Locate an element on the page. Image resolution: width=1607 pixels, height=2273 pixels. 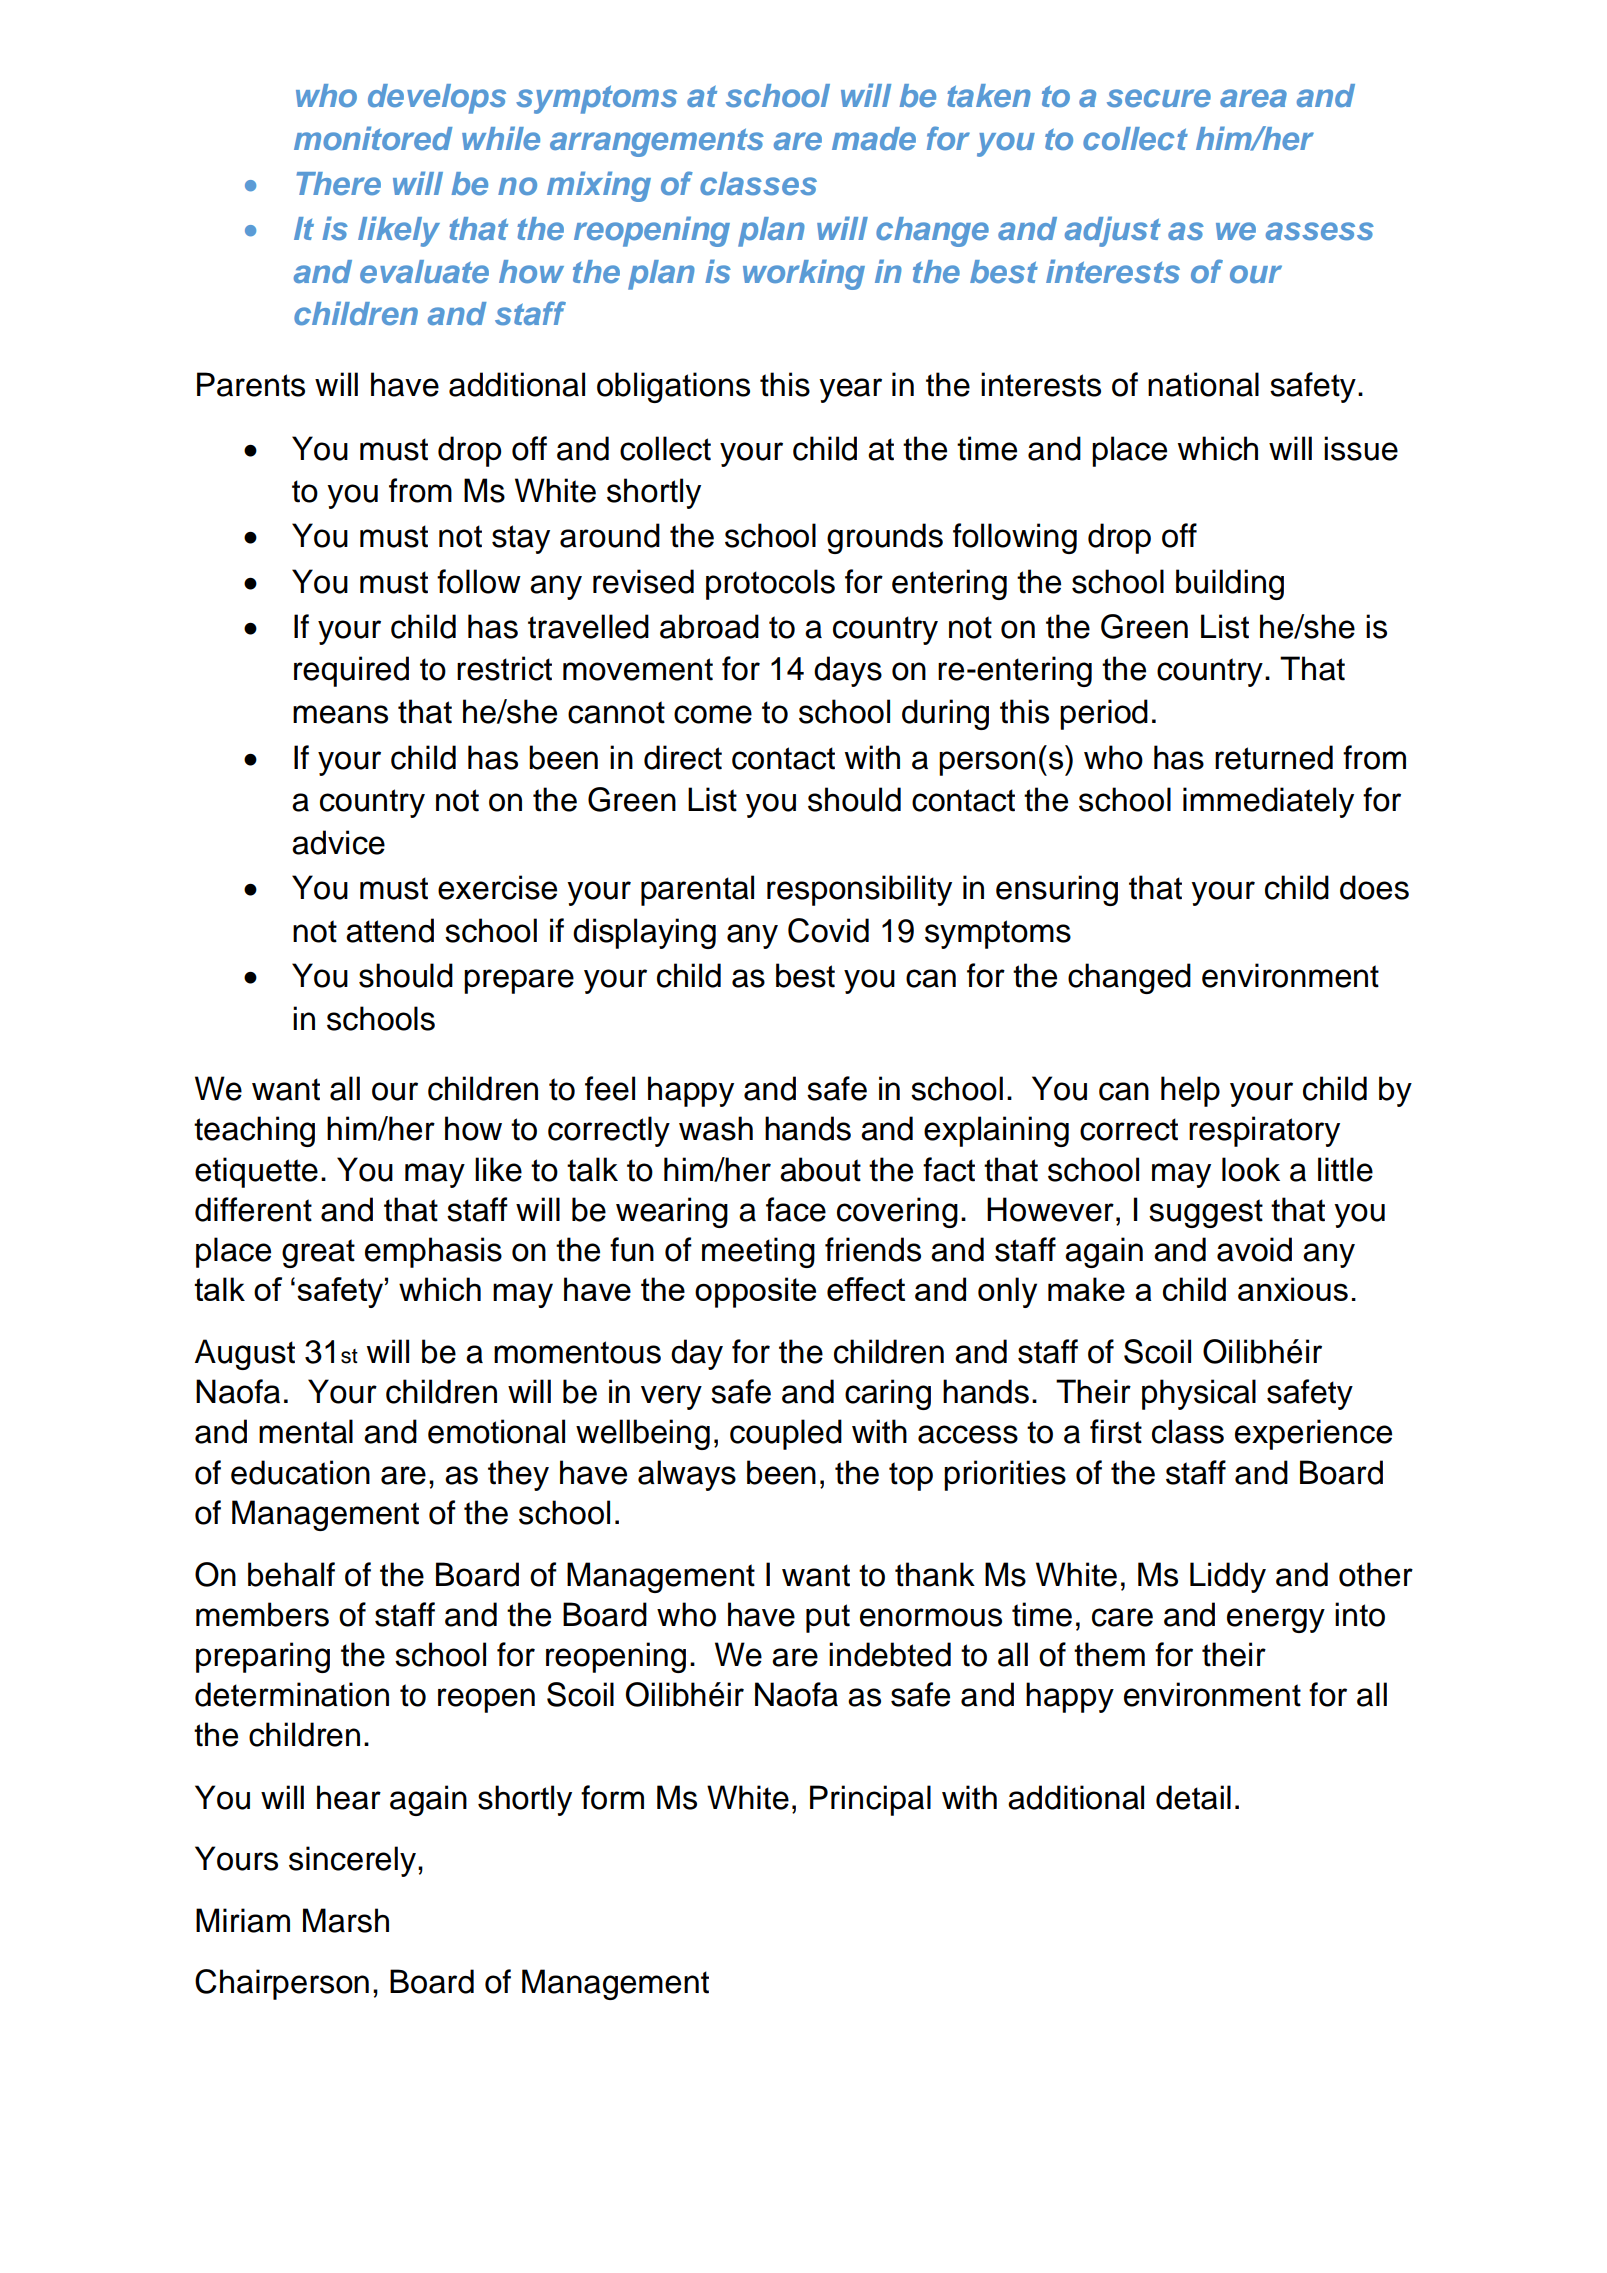
help is located at coordinates (1190, 1091).
